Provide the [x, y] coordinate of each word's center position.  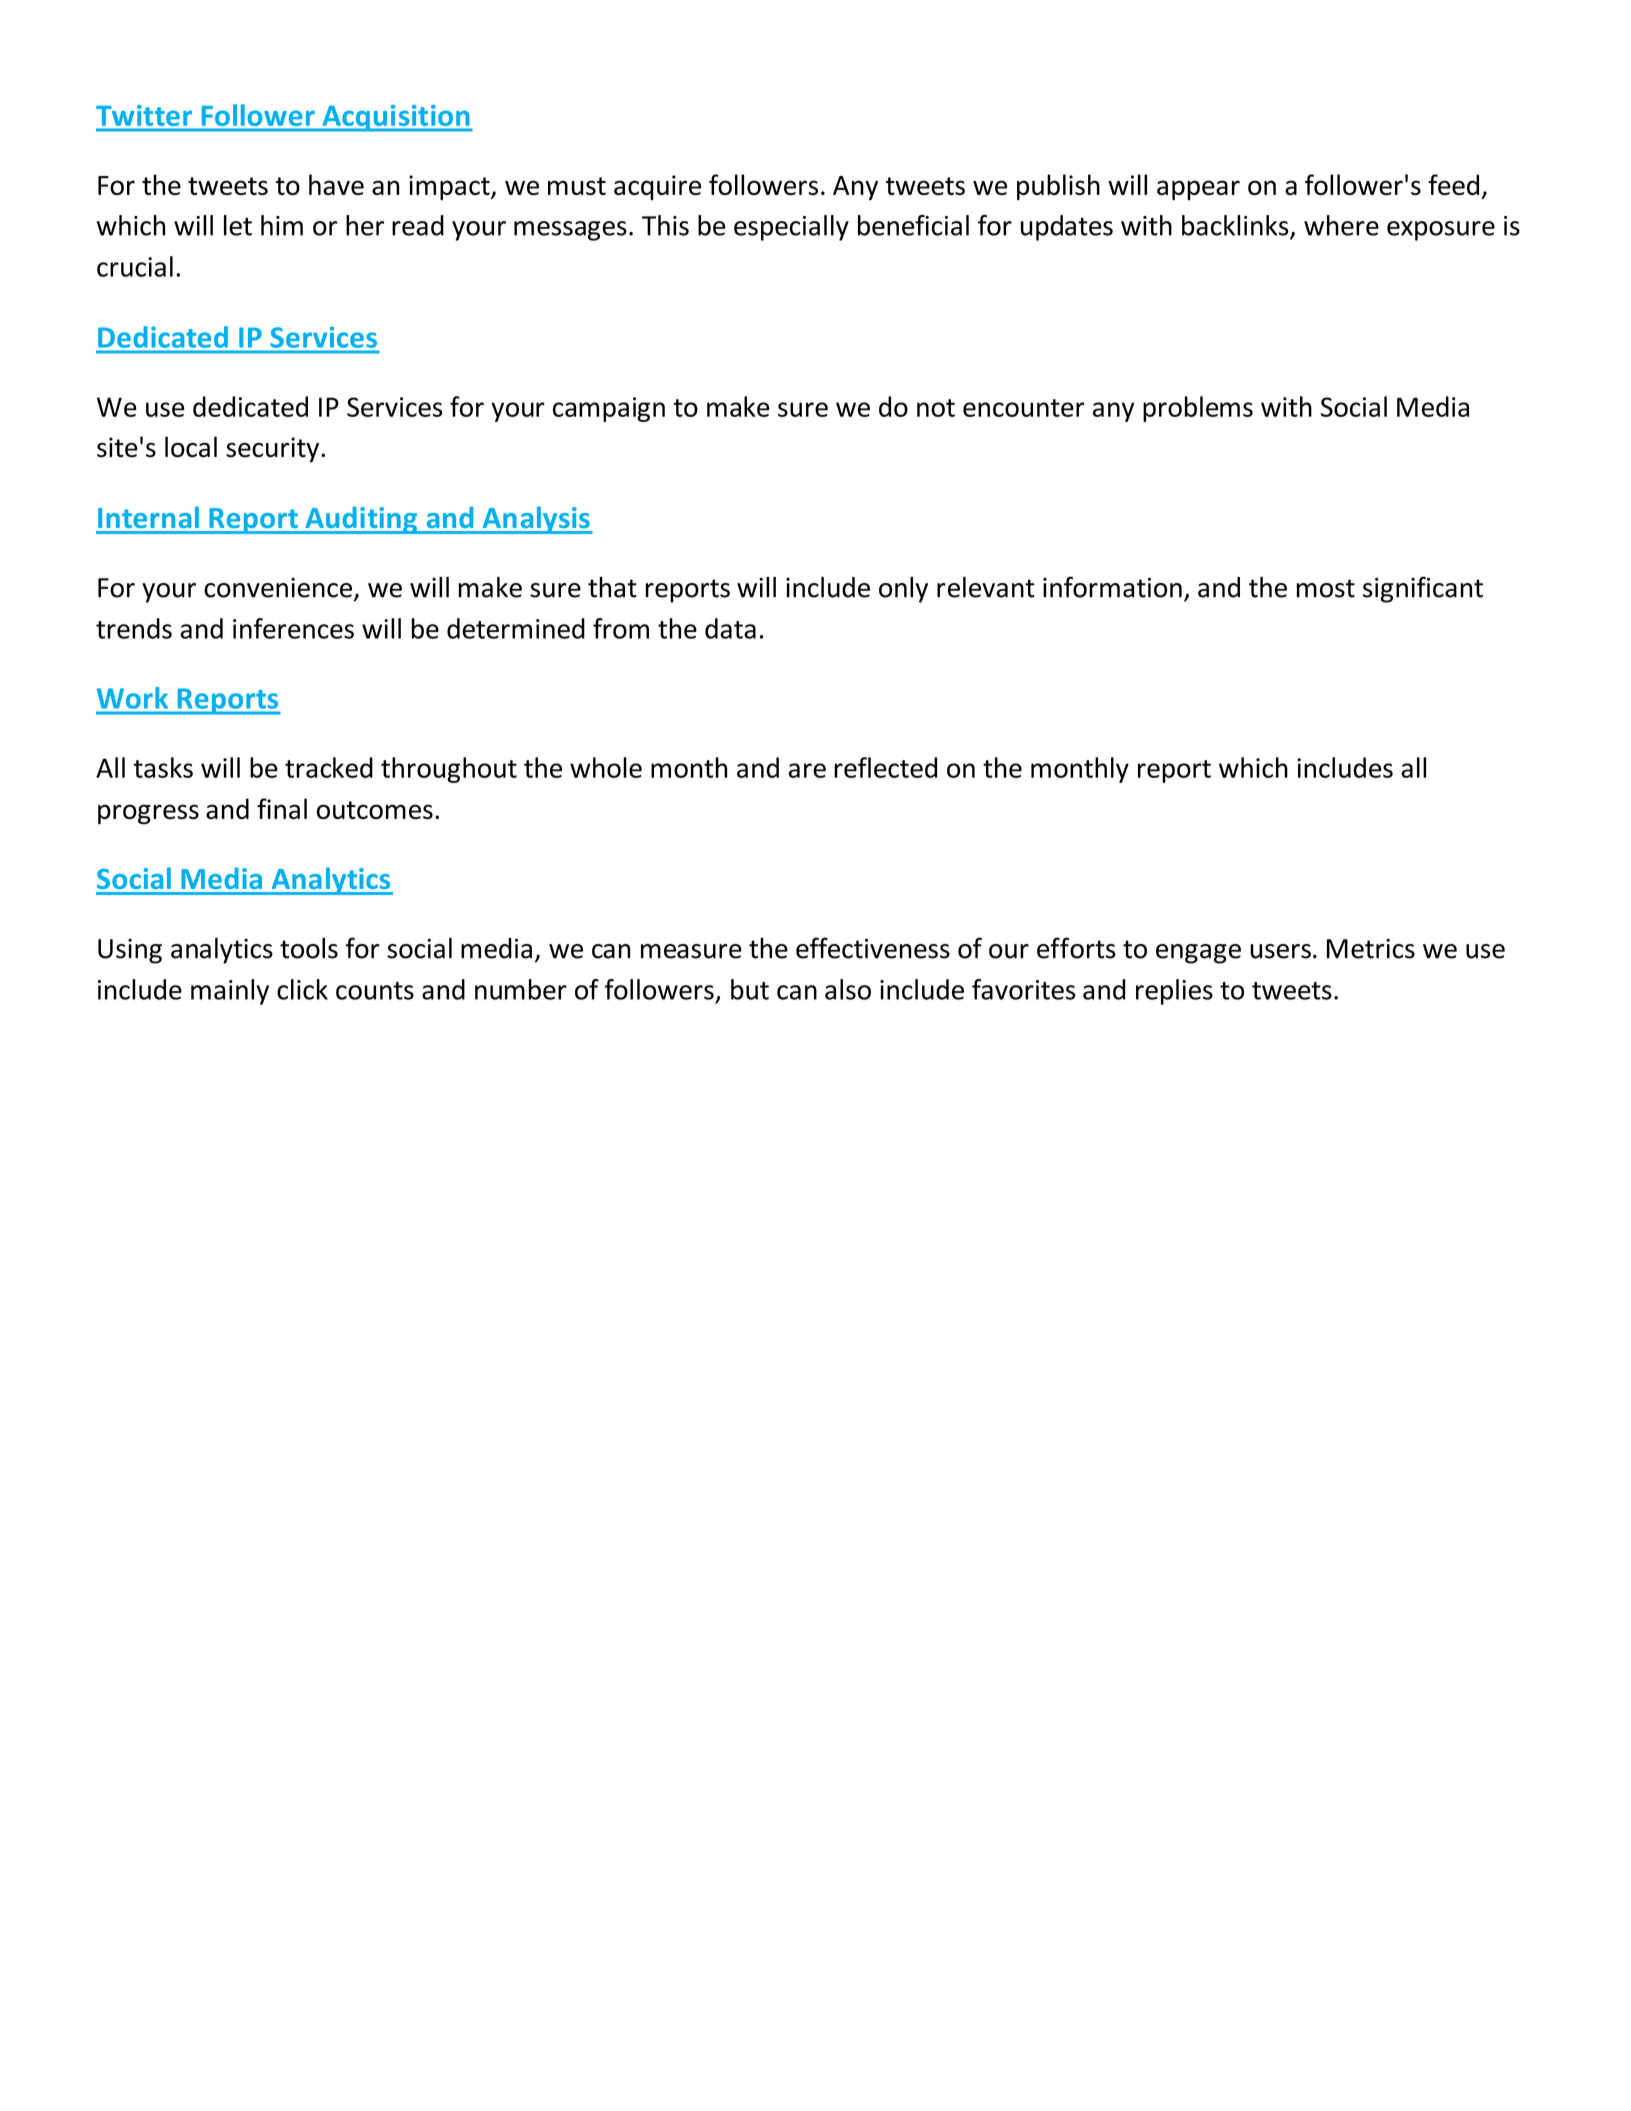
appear [1198, 190]
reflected [885, 767]
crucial [135, 266]
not [936, 408]
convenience [279, 589]
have [336, 184]
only [903, 590]
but [750, 989]
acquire [657, 187]
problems [1198, 409]
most [1326, 588]
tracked [329, 767]
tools [309, 948]
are [807, 770]
